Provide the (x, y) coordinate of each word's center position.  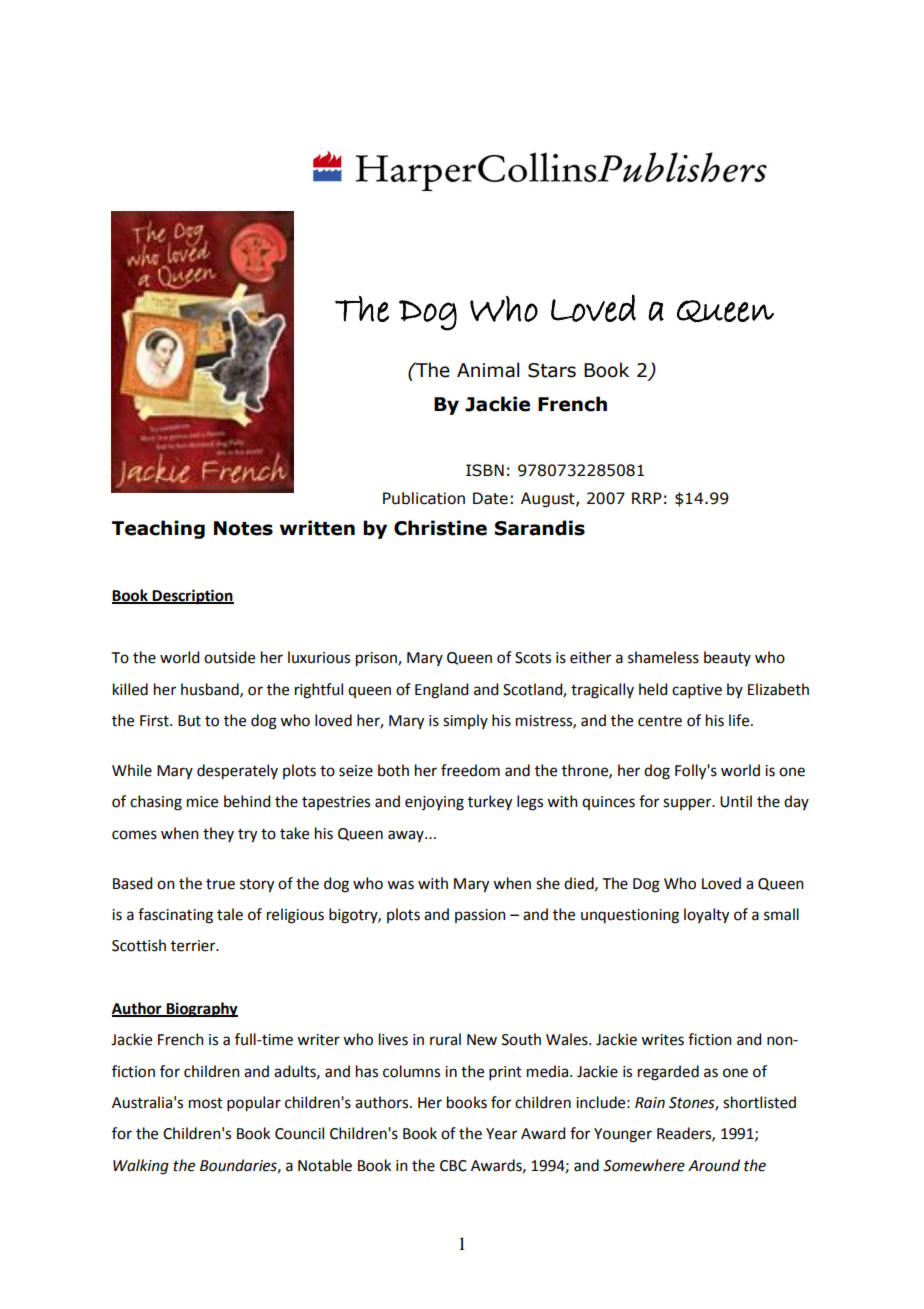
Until (736, 801)
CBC (453, 1166)
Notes (243, 528)
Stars (552, 370)
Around (714, 1165)
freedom (470, 770)
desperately (237, 772)
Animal (488, 370)
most (206, 1103)
